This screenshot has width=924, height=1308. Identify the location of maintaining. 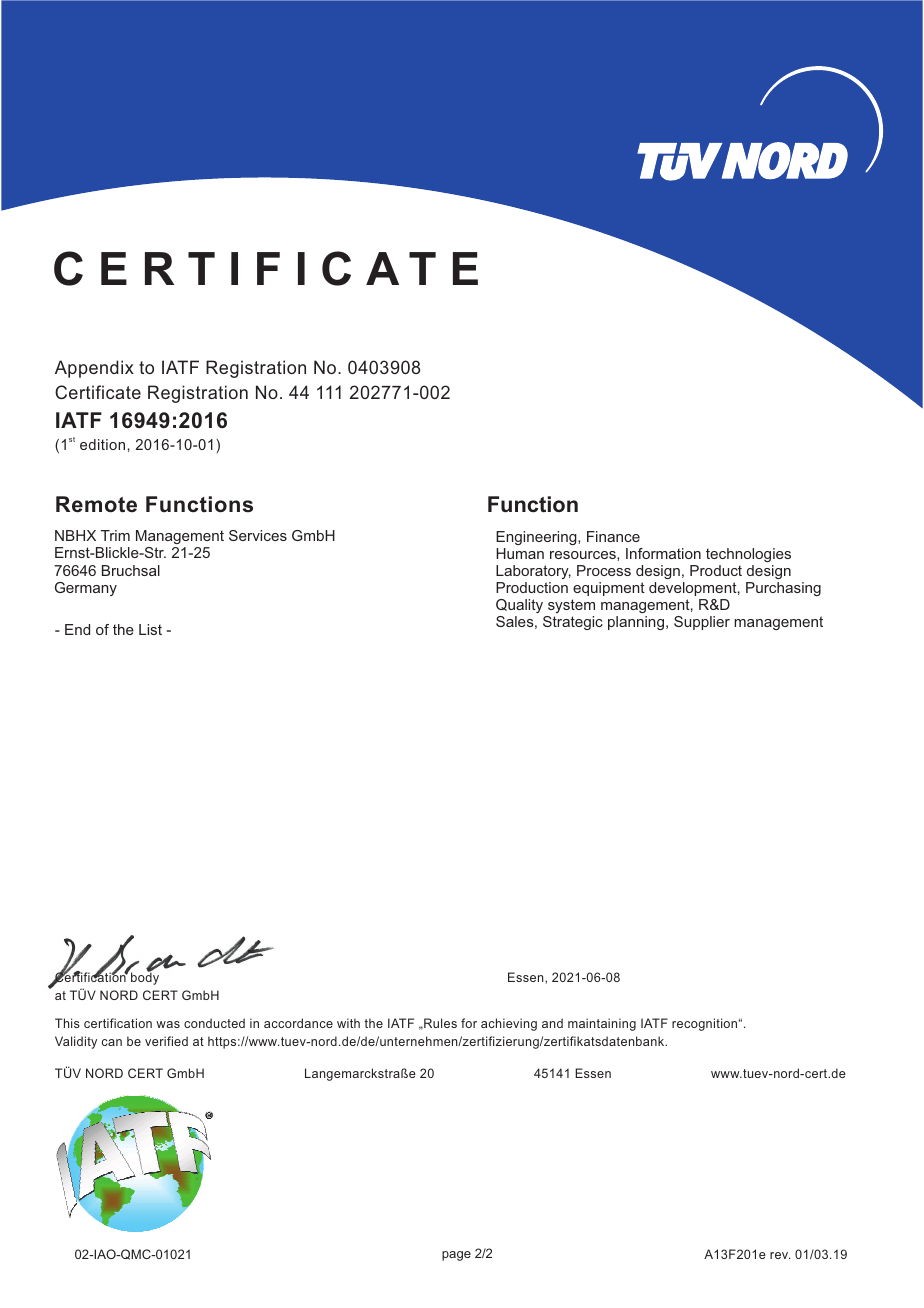
(602, 1024).
